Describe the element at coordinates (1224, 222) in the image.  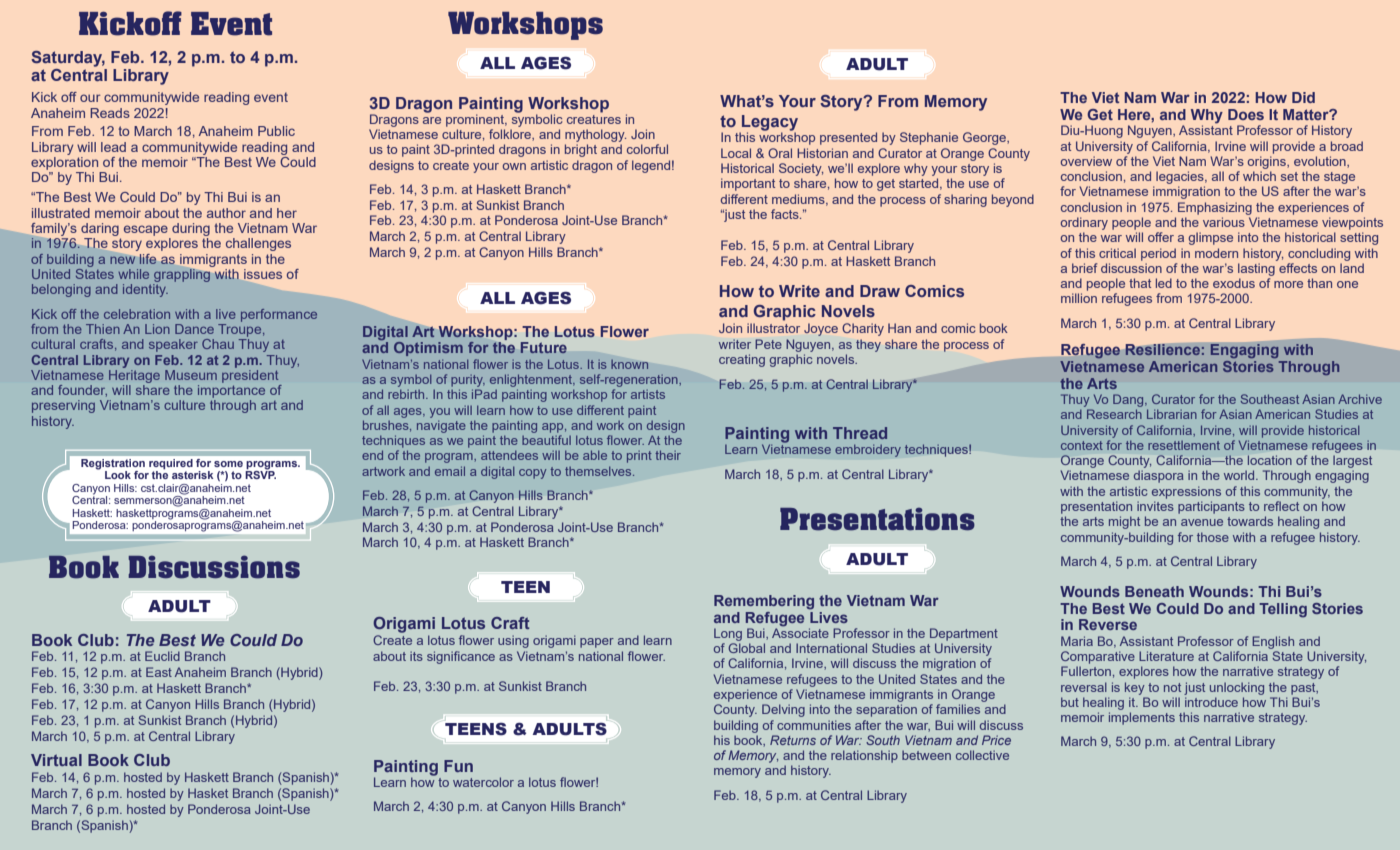
I see `various` at that location.
